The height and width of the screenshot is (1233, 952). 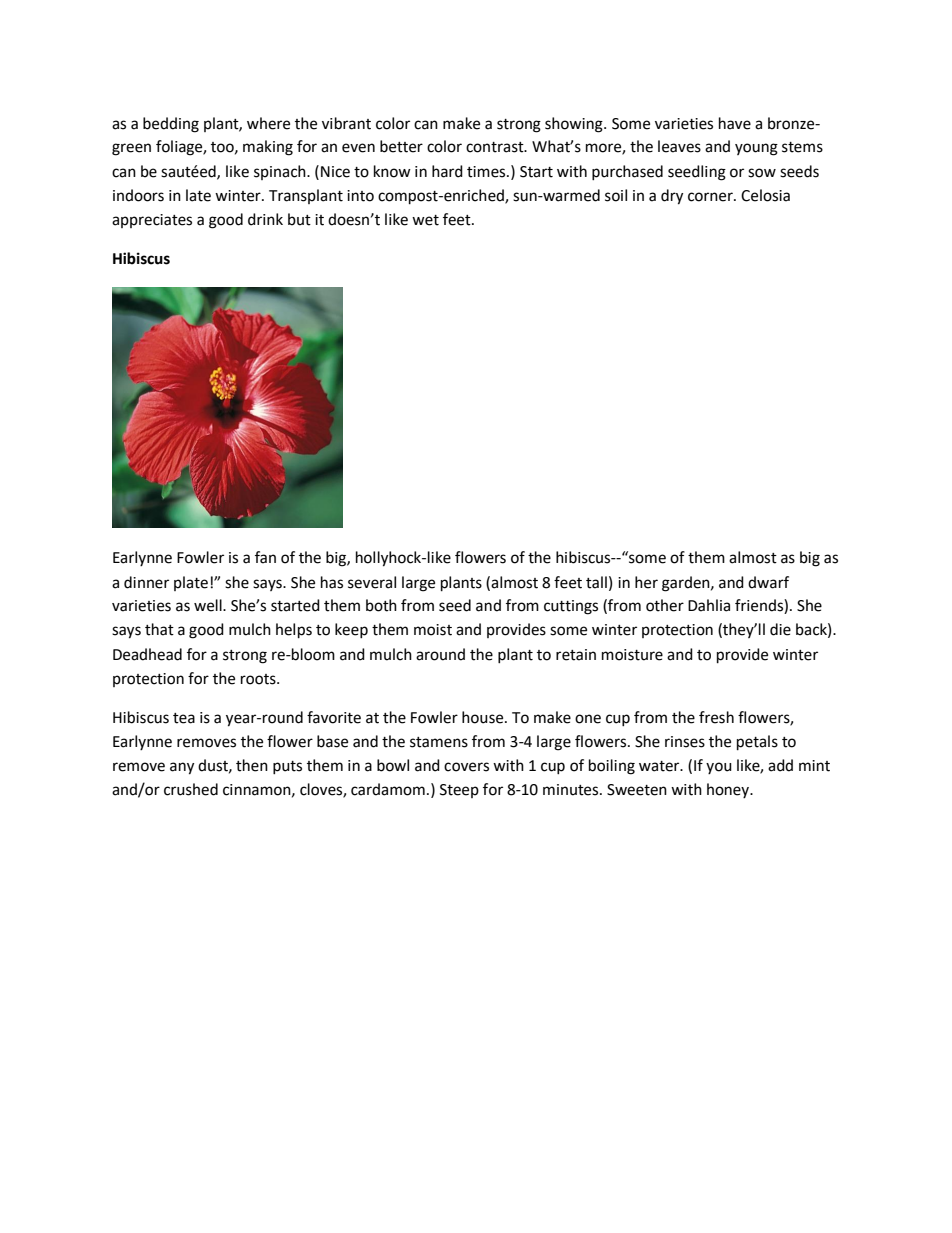 I want to click on several, so click(x=372, y=582).
